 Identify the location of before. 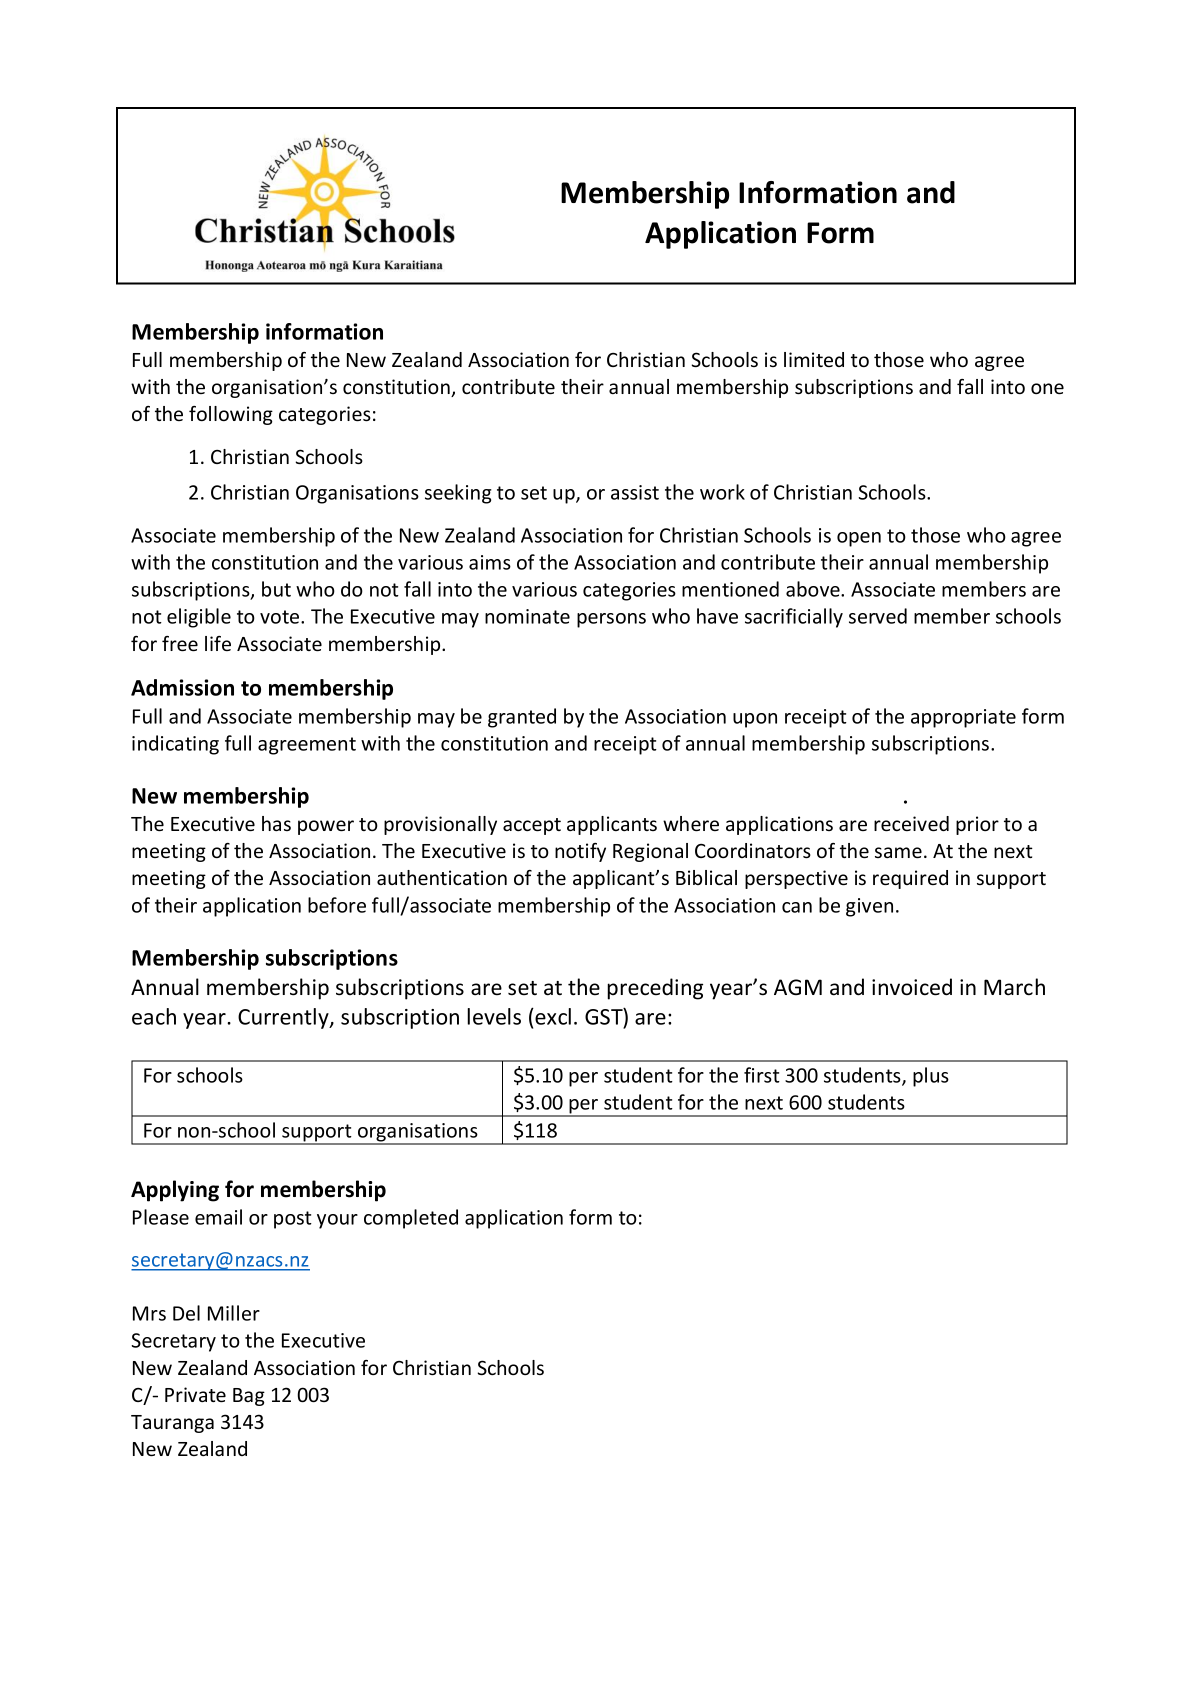
(337, 905).
